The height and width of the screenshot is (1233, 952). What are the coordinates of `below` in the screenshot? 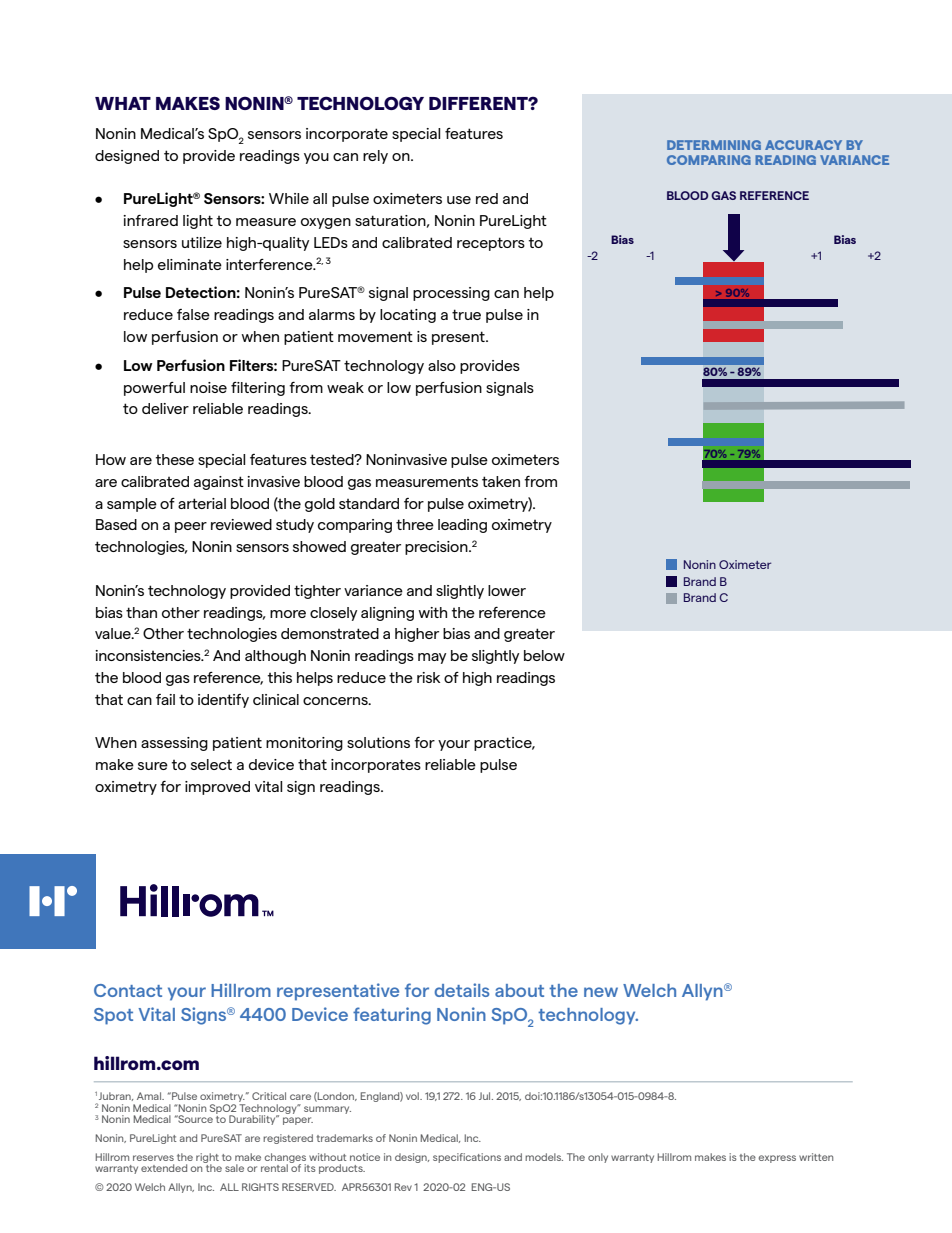 It's located at (544, 655).
